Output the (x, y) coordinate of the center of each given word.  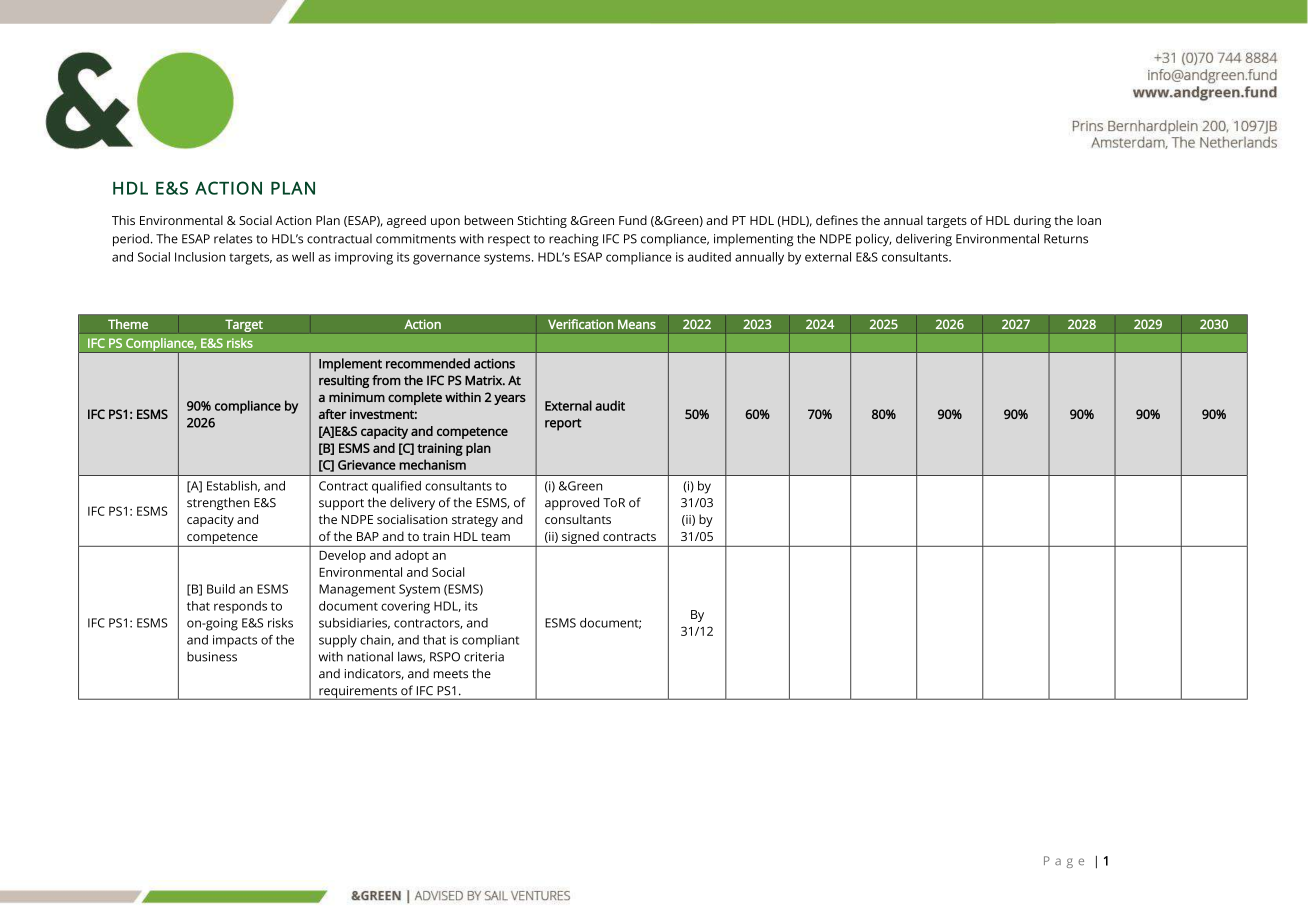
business (212, 657)
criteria (484, 657)
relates (233, 239)
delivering (924, 240)
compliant (490, 641)
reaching (574, 240)
